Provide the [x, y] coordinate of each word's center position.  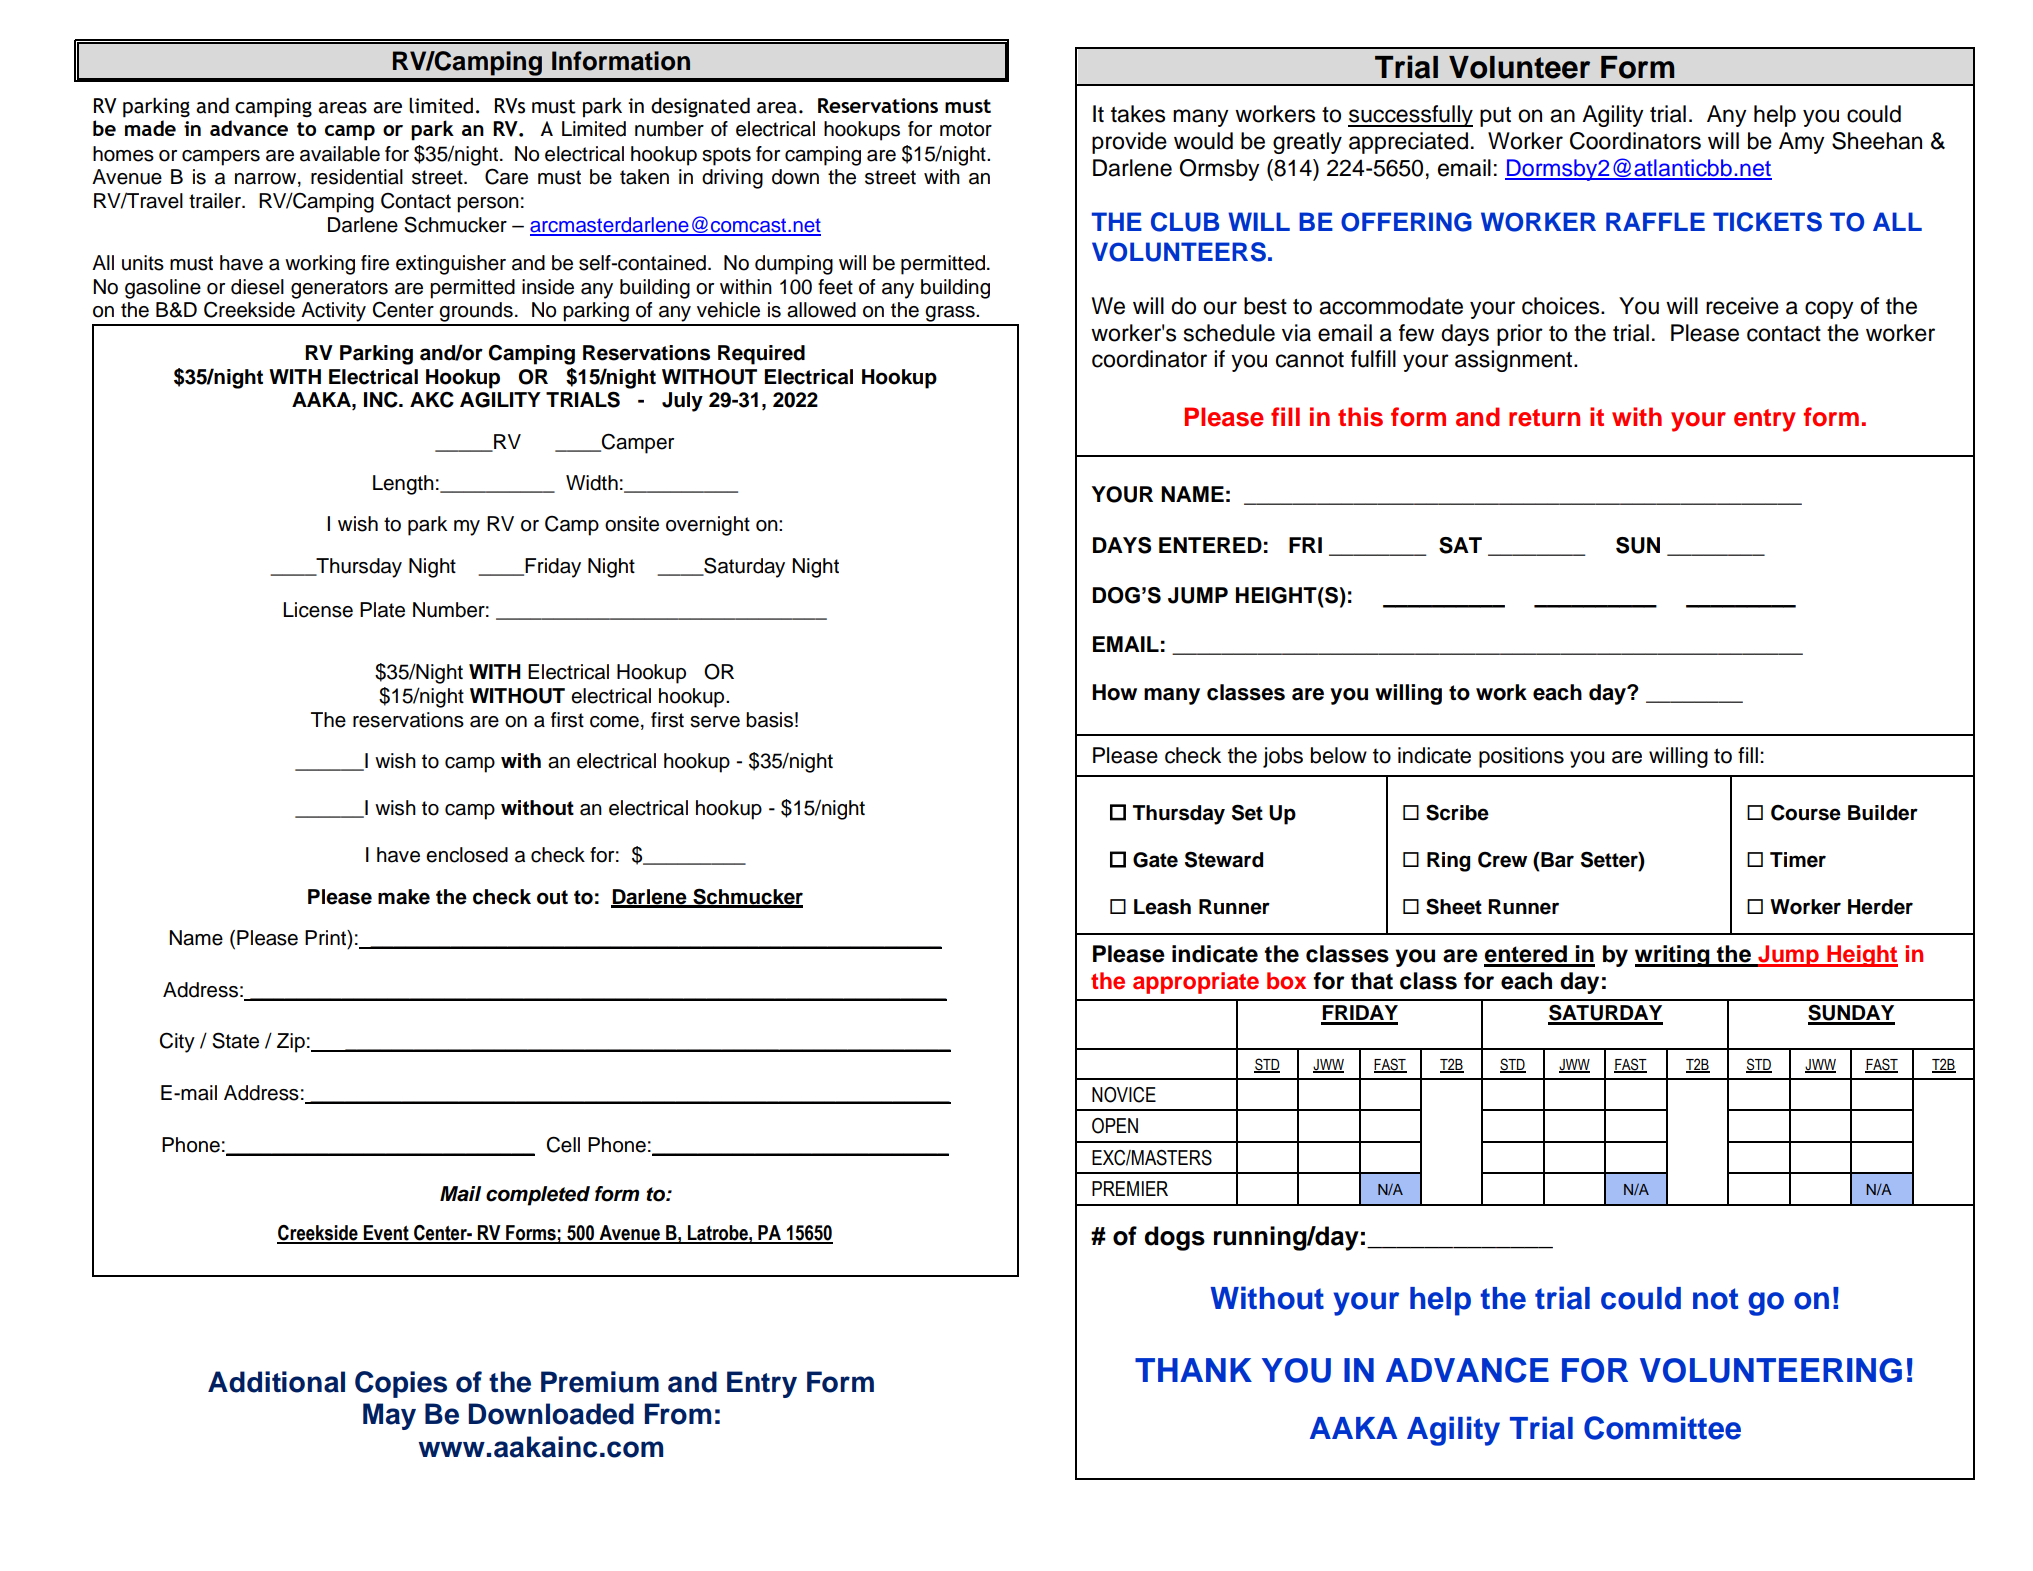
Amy [1802, 143]
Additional [276, 1382]
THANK [1193, 1370]
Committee [1662, 1428]
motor [966, 129]
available [340, 154]
